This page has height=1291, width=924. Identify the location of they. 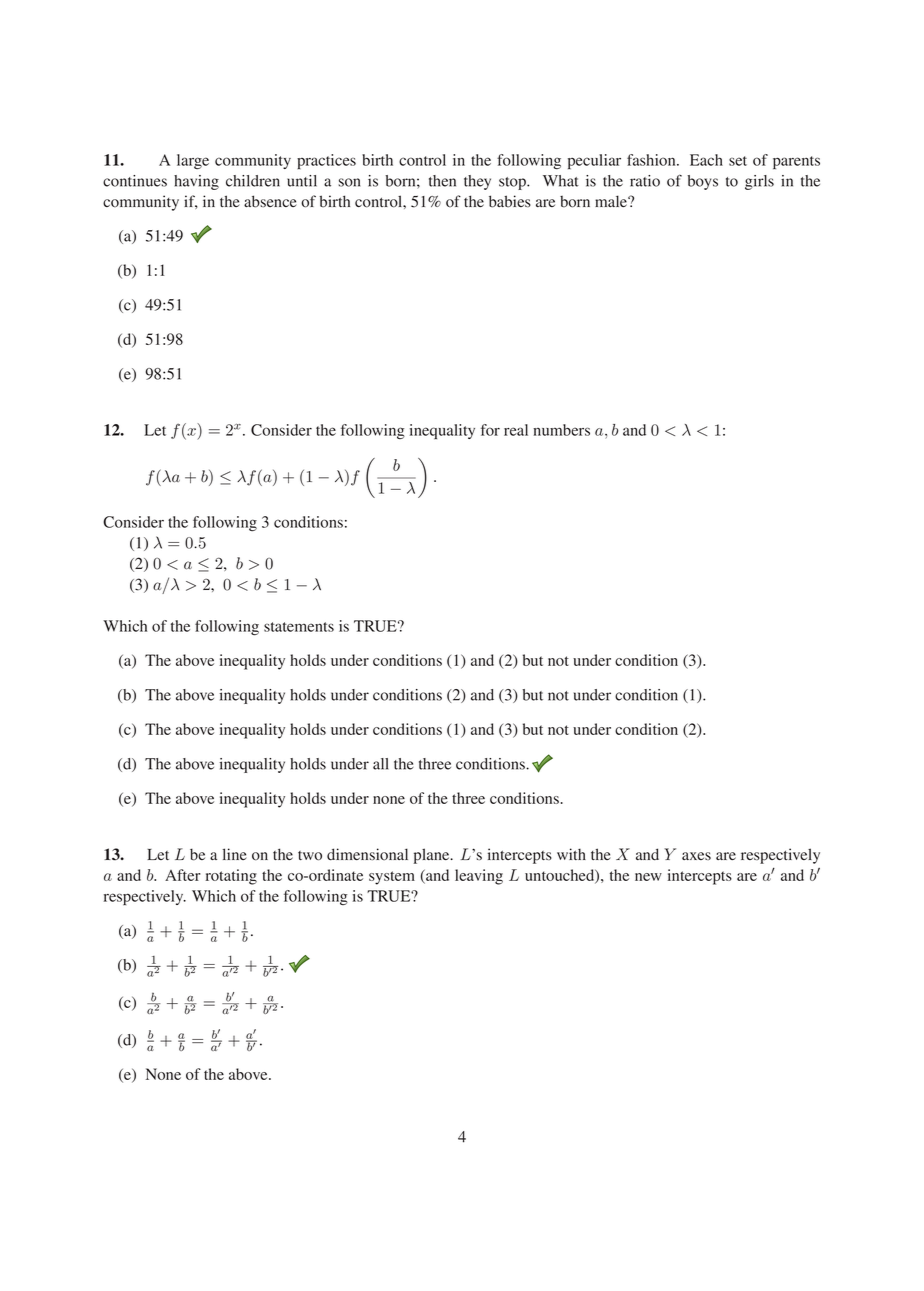
(477, 182).
